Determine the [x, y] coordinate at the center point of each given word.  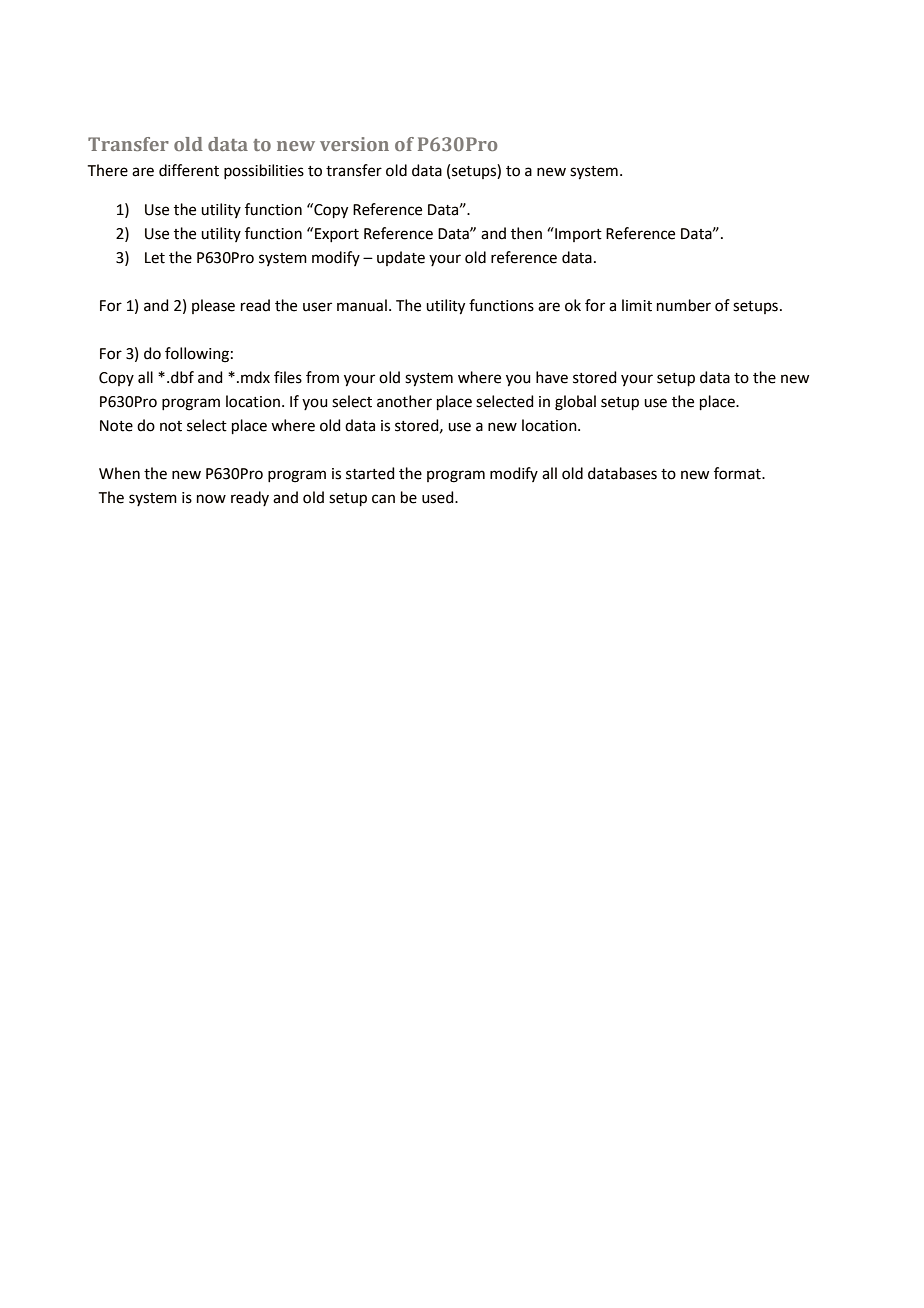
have [552, 377]
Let [155, 258]
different [189, 170]
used [439, 497]
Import [577, 234]
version [354, 144]
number [684, 305]
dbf [182, 377]
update [401, 258]
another [404, 401]
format [738, 473]
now [211, 499]
